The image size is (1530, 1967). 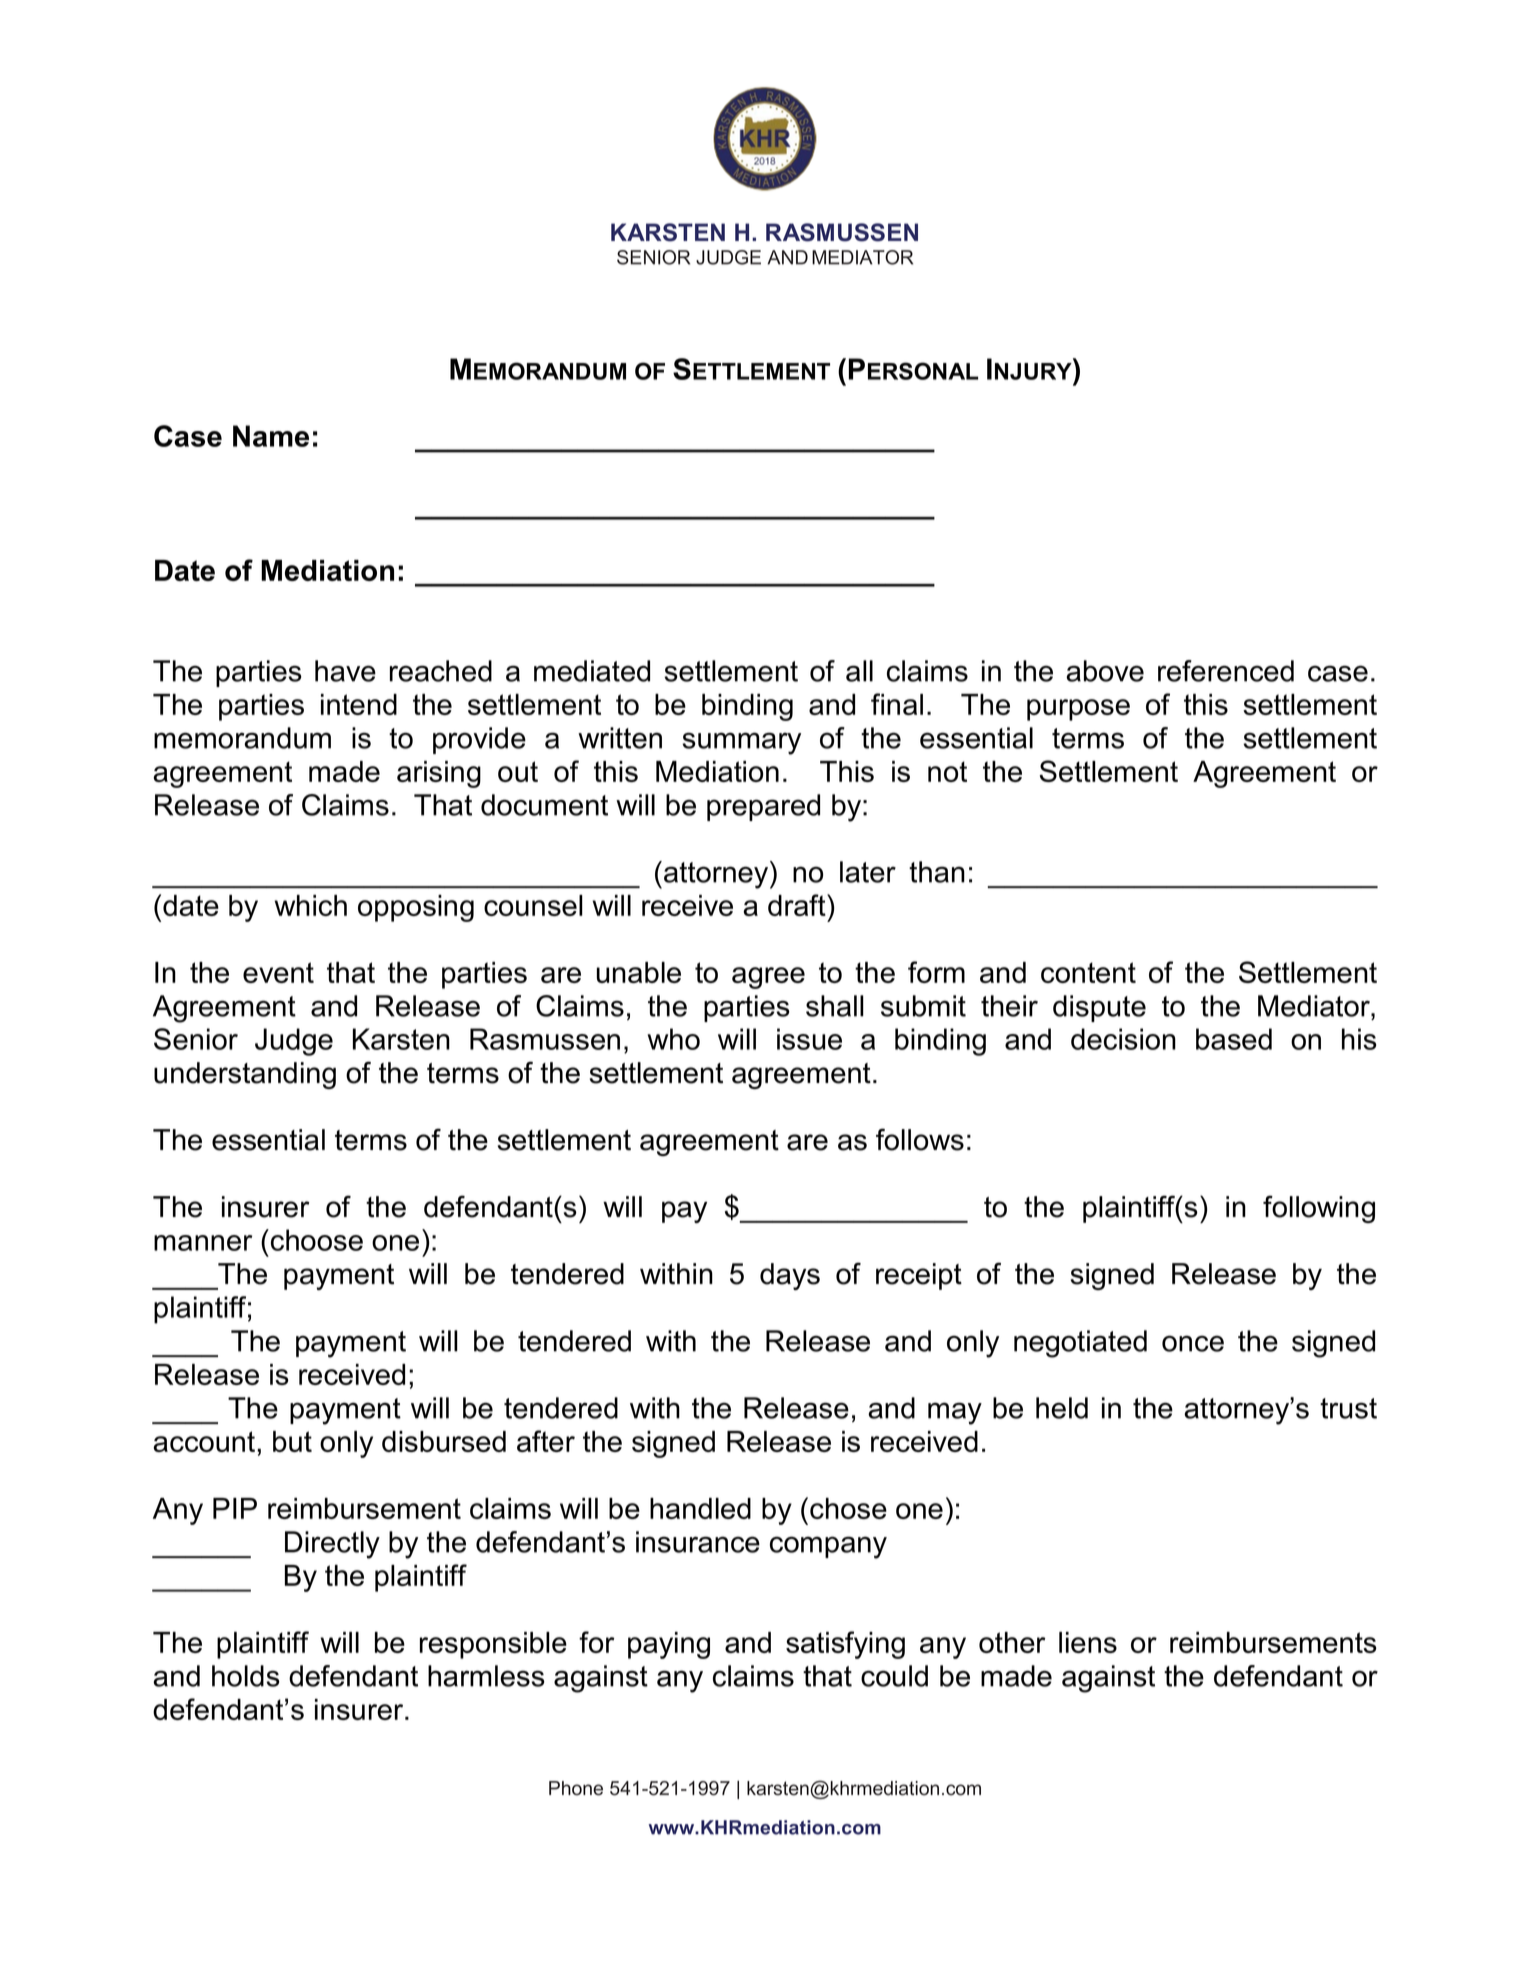 I want to click on holds, so click(x=246, y=1676).
